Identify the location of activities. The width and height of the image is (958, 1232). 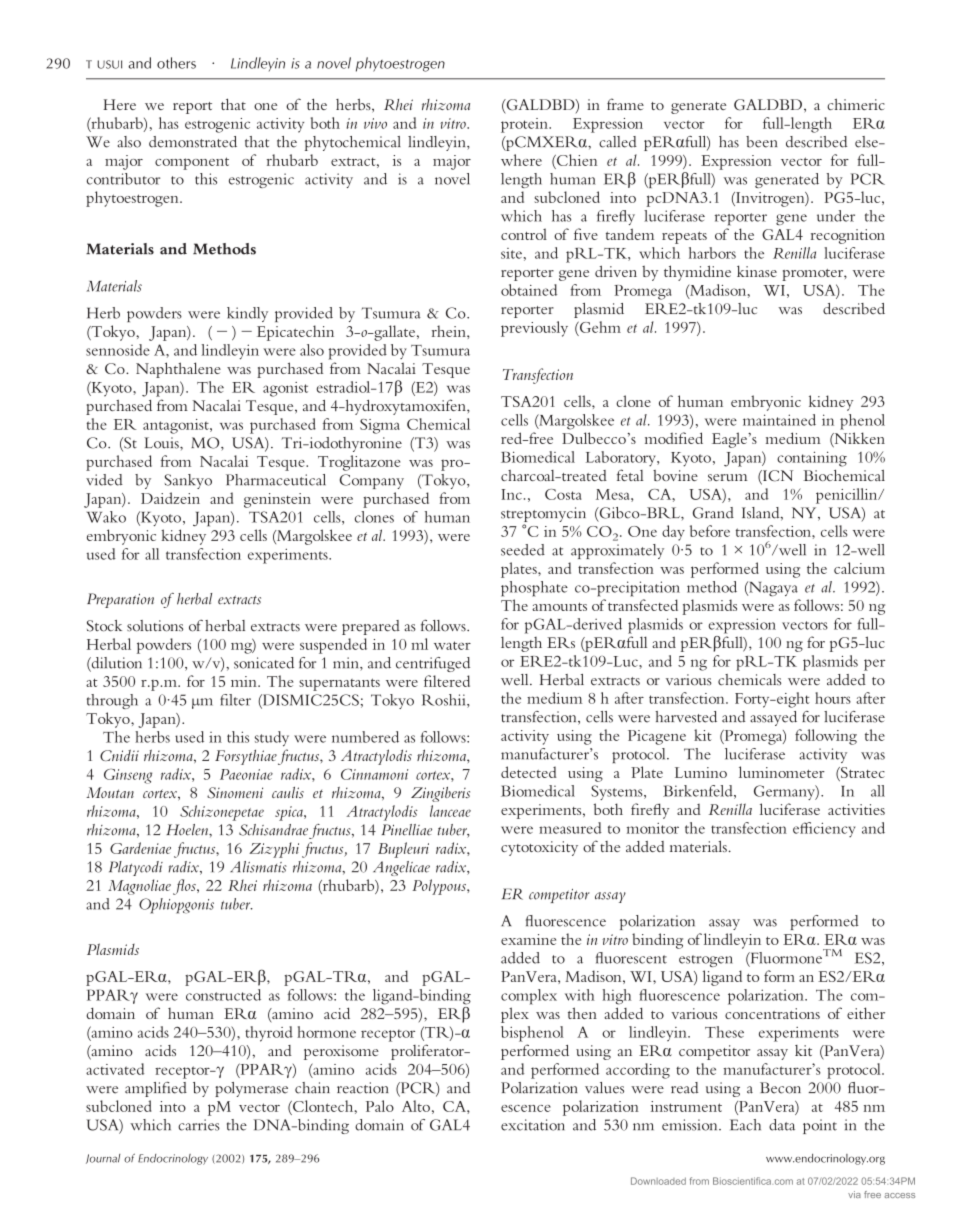
(856, 809).
